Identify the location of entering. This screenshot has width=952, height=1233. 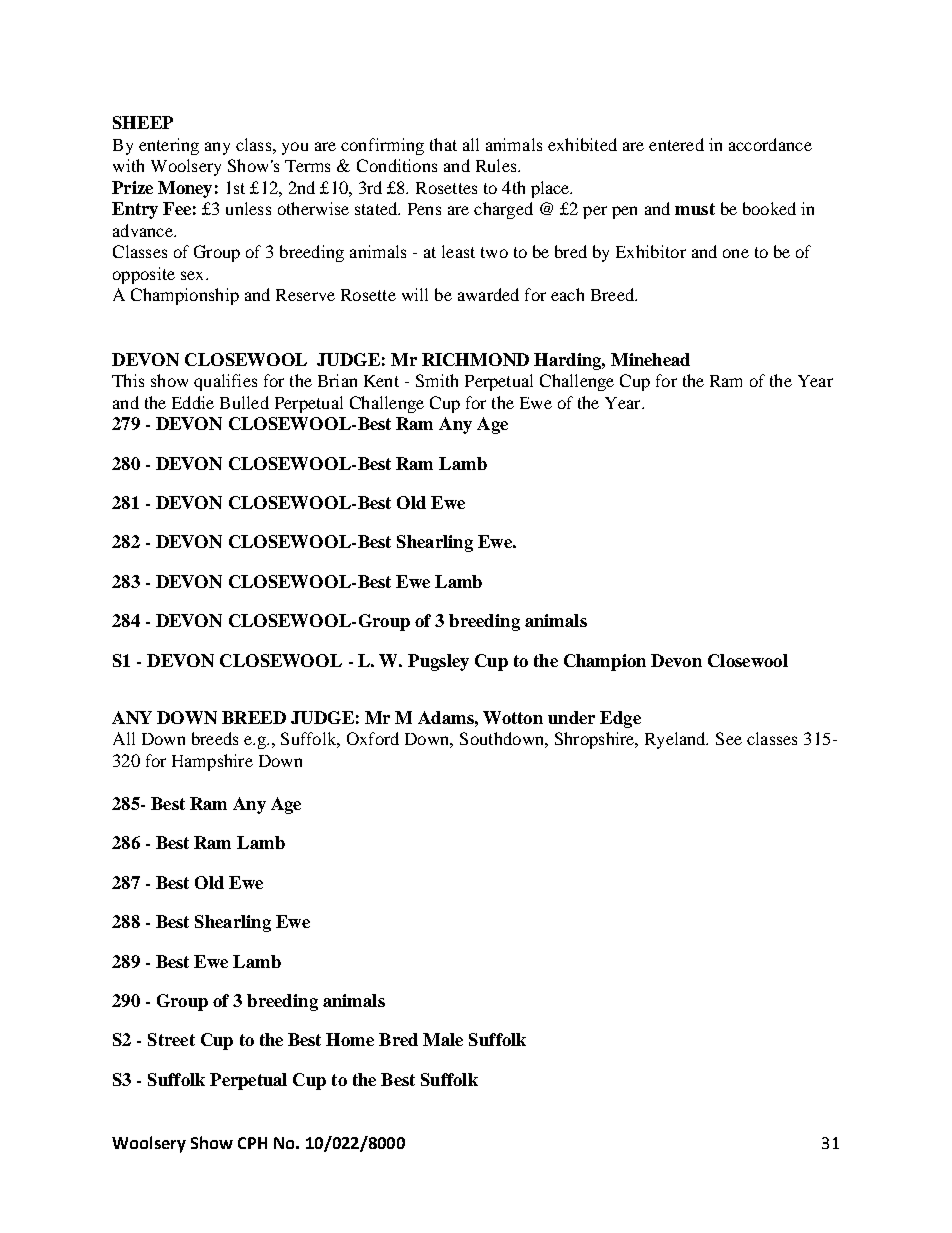
(169, 146).
